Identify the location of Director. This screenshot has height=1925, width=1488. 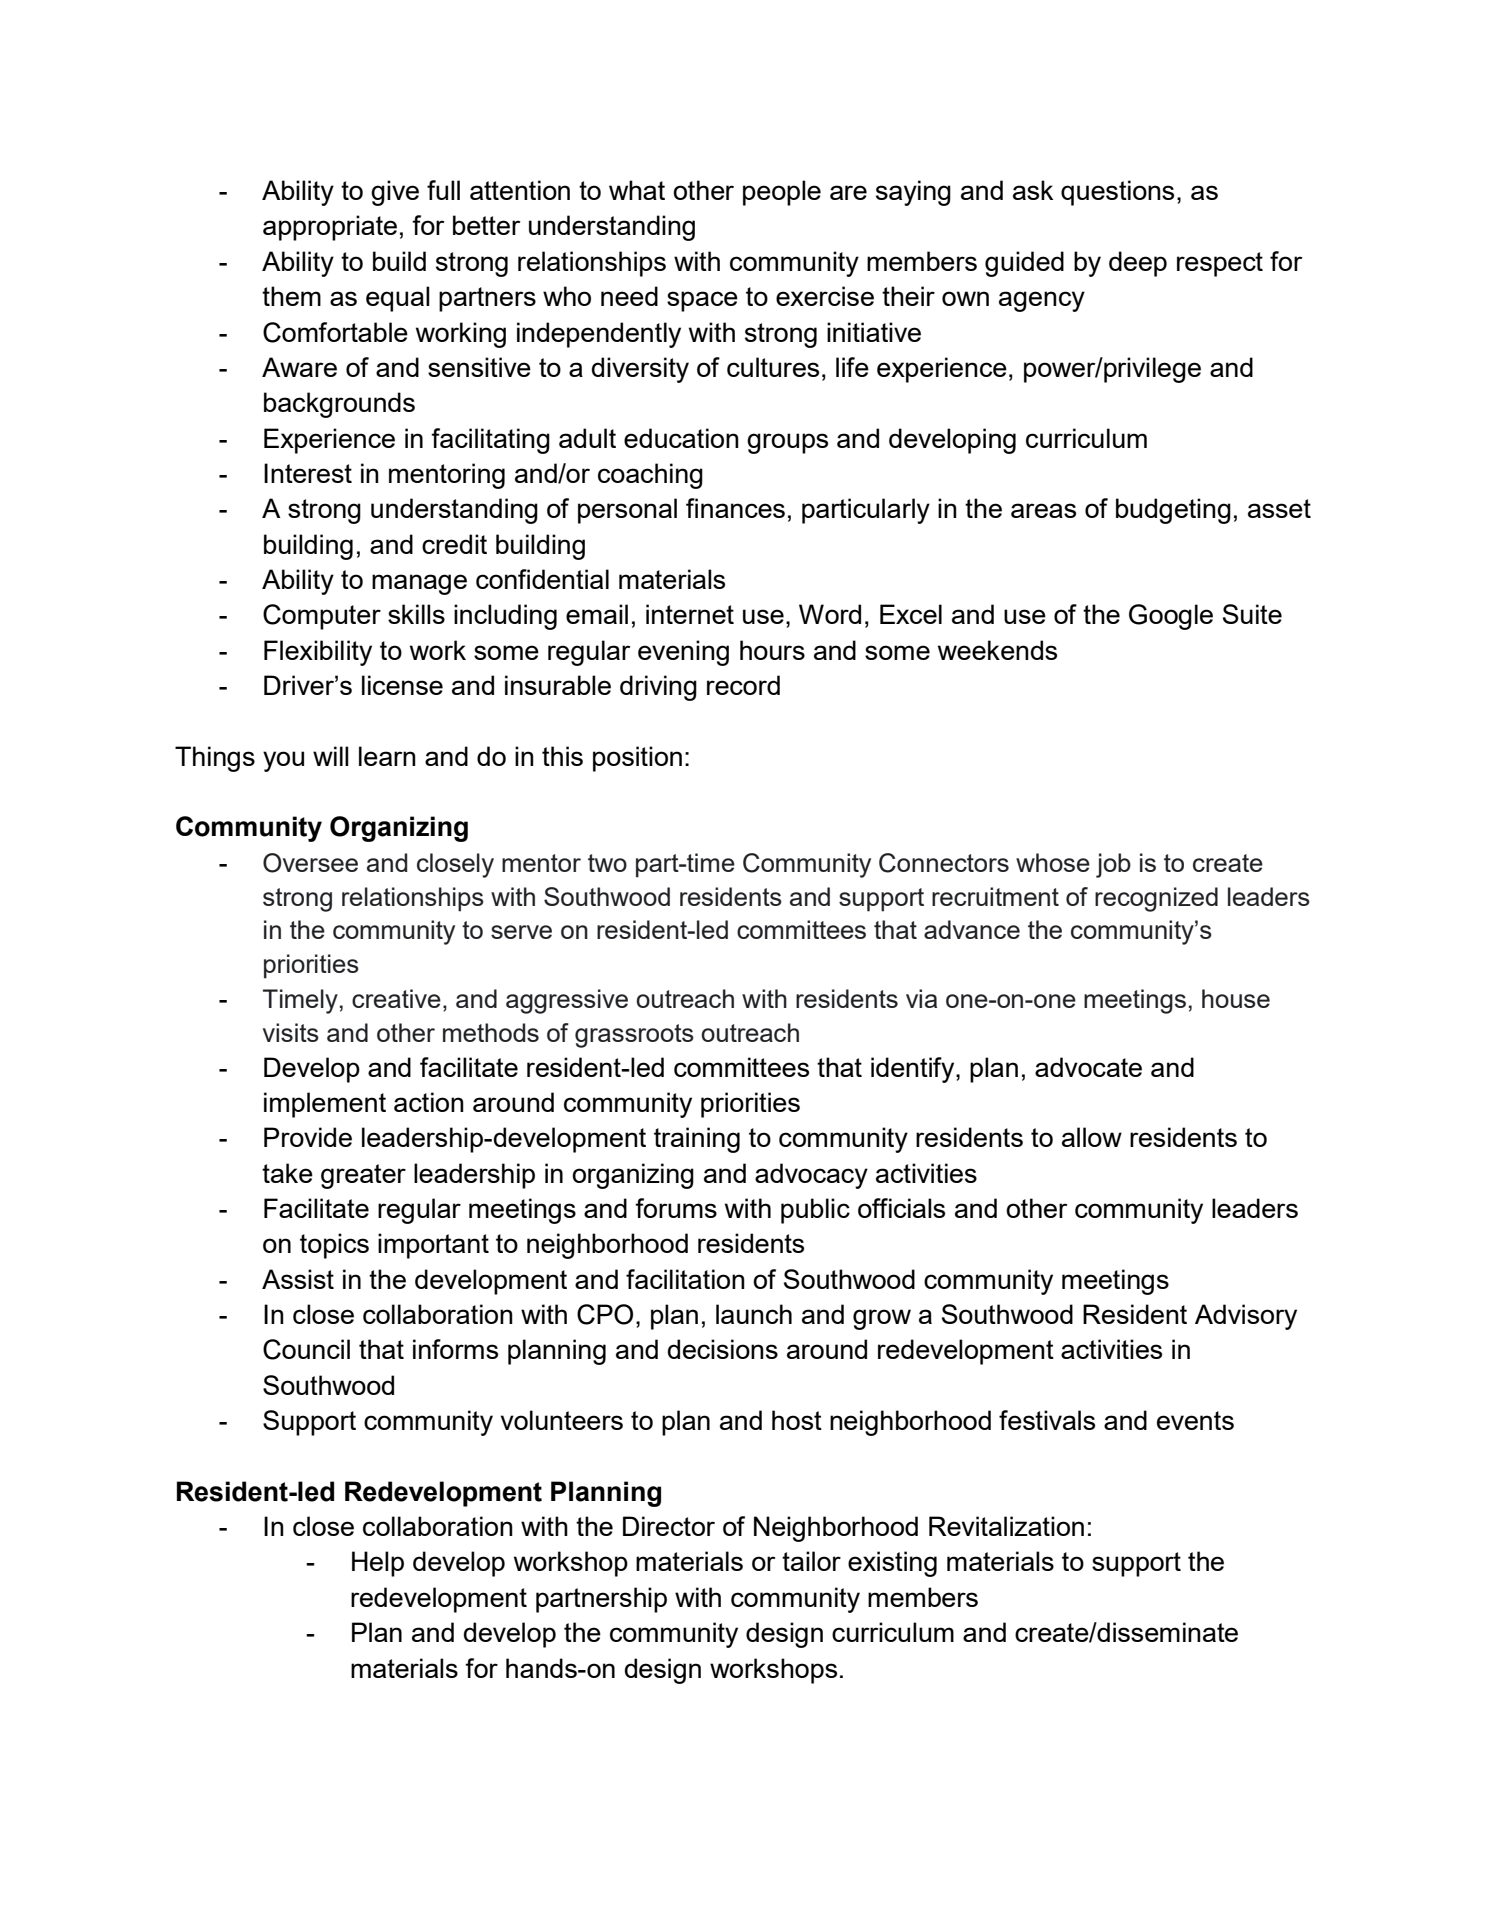
(669, 1526).
